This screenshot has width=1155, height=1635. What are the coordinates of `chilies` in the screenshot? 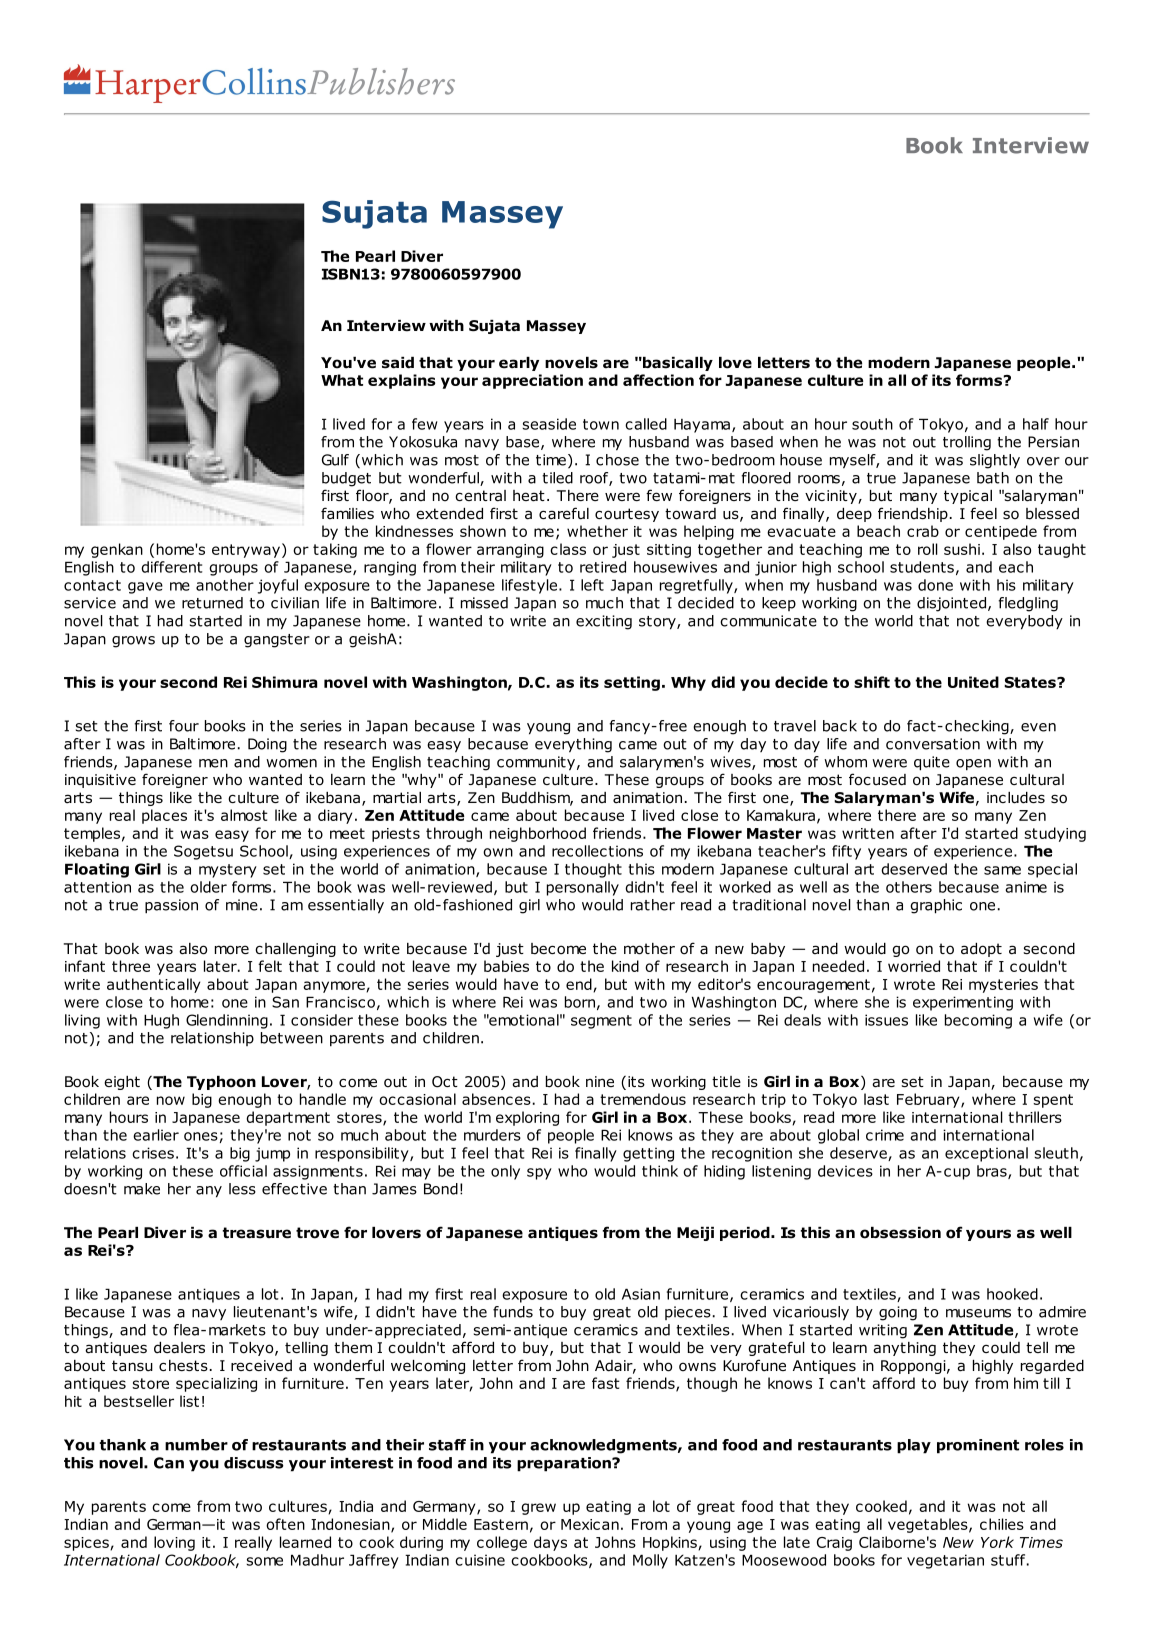 It's located at (1002, 1524).
